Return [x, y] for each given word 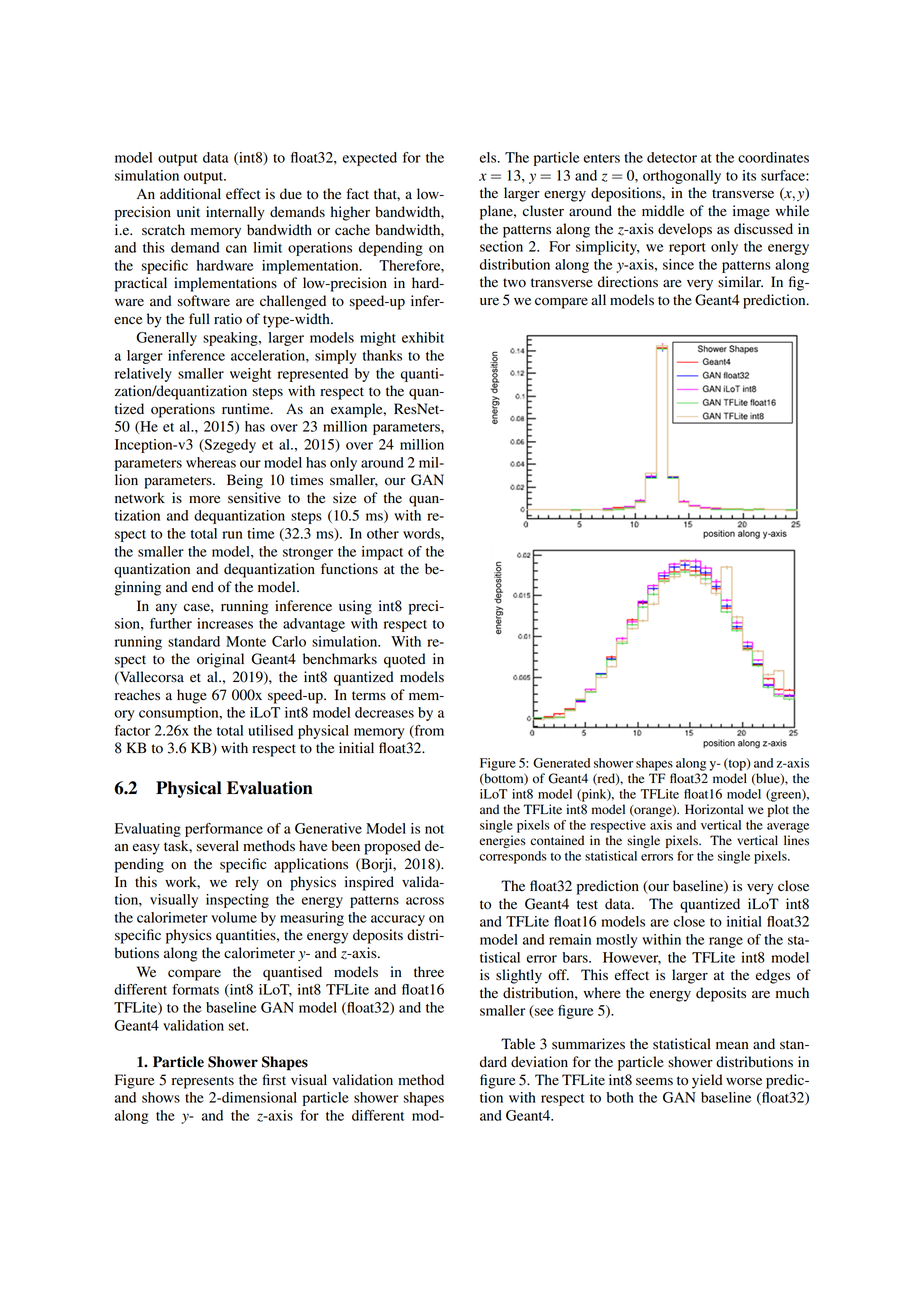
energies [502, 841]
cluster [543, 211]
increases [225, 623]
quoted [405, 660]
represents [203, 1082]
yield [707, 1081]
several [218, 846]
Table [518, 1044]
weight [250, 375]
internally [235, 213]
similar [740, 281]
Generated [561, 763]
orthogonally [682, 177]
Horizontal [714, 809]
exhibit [423, 337]
